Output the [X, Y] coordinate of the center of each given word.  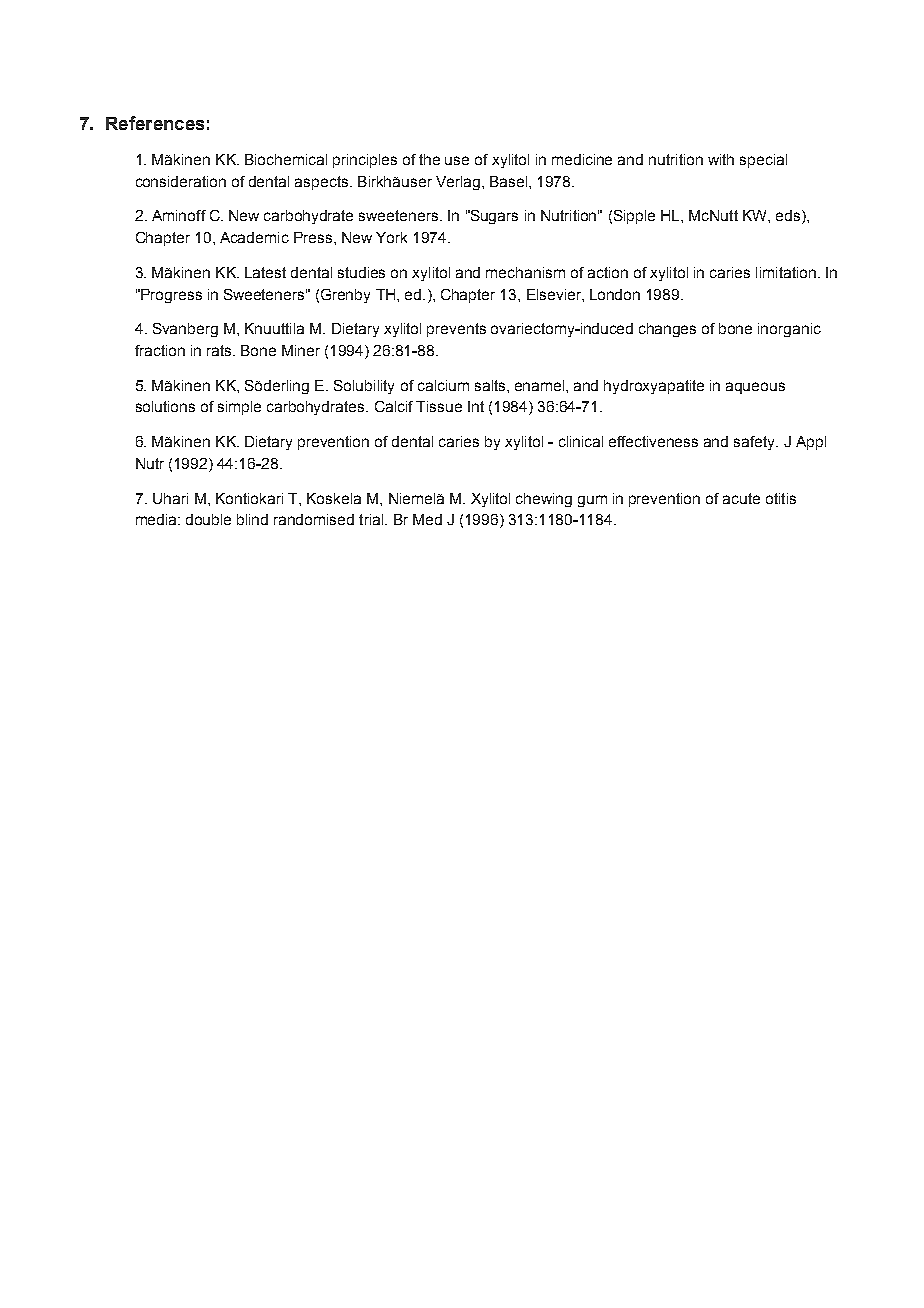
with [721, 159]
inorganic [789, 330]
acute [741, 498]
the [429, 159]
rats [220, 350]
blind [252, 519]
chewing [544, 500]
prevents [456, 330]
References [155, 123]
